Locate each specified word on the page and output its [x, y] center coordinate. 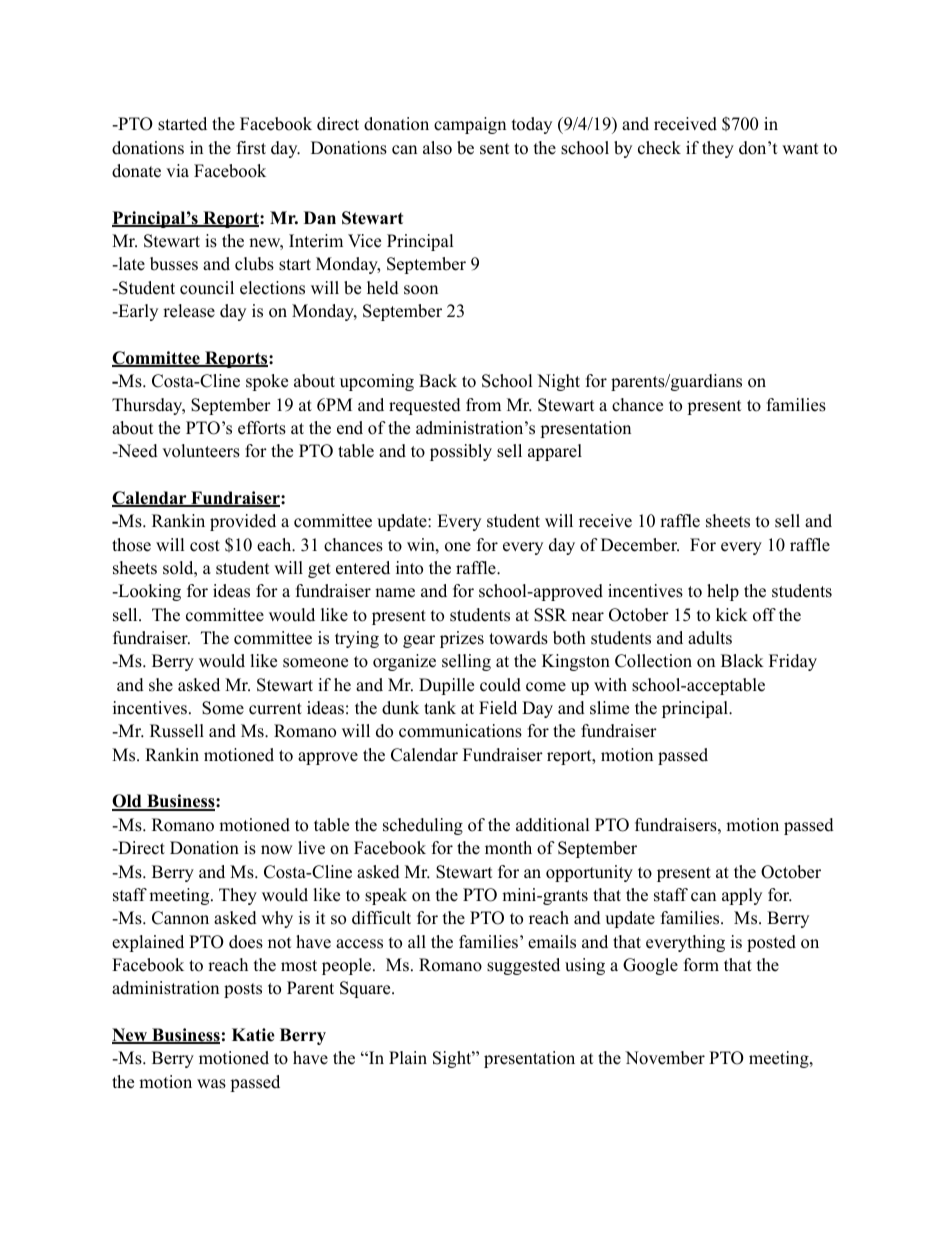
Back [438, 381]
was [211, 1084]
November [665, 1058]
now [277, 850]
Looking [148, 592]
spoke [267, 382]
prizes [462, 639]
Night [558, 382]
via [177, 170]
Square [366, 989]
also [437, 148]
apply [742, 896]
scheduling [423, 826]
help [723, 592]
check [659, 148]
